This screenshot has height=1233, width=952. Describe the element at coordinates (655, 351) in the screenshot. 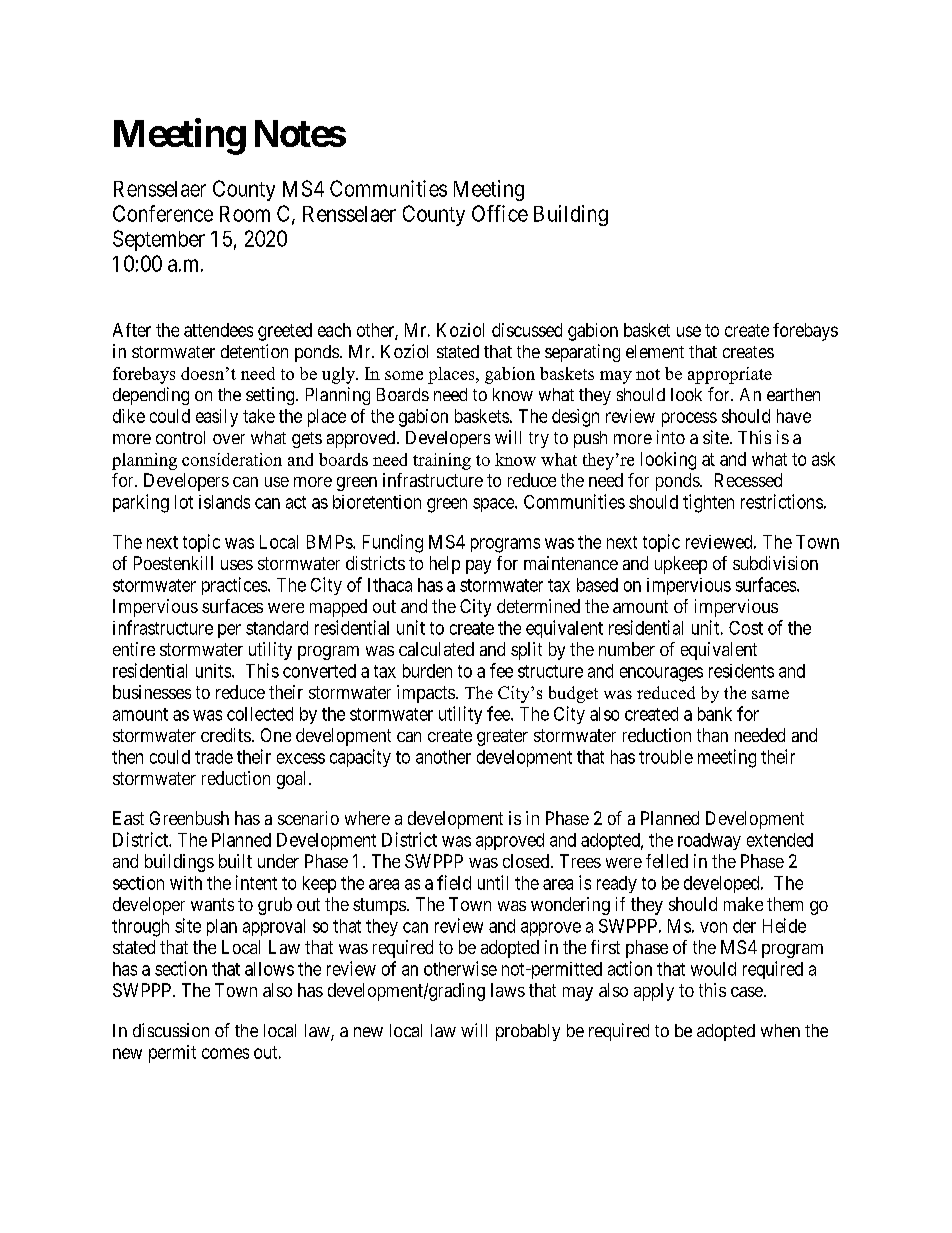

I see `element` at that location.
